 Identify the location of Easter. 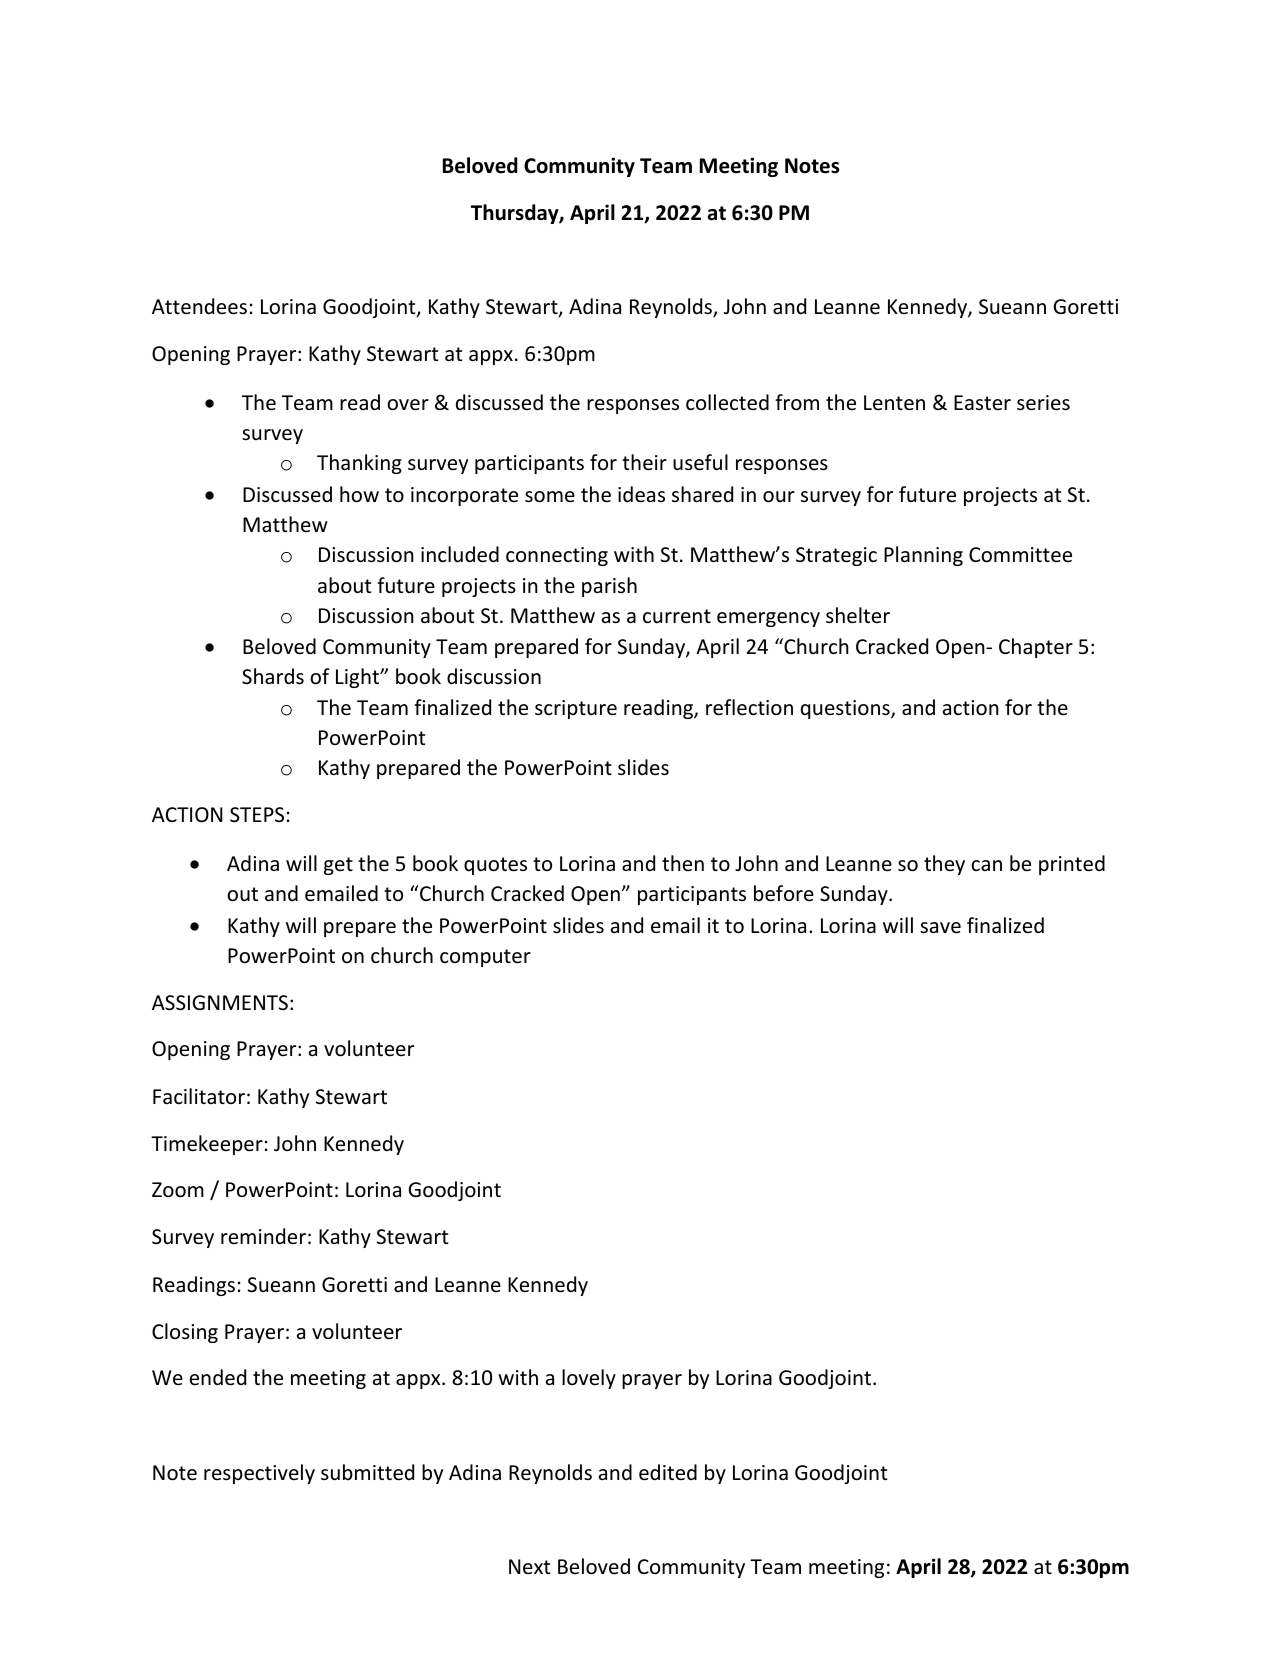
(982, 402).
